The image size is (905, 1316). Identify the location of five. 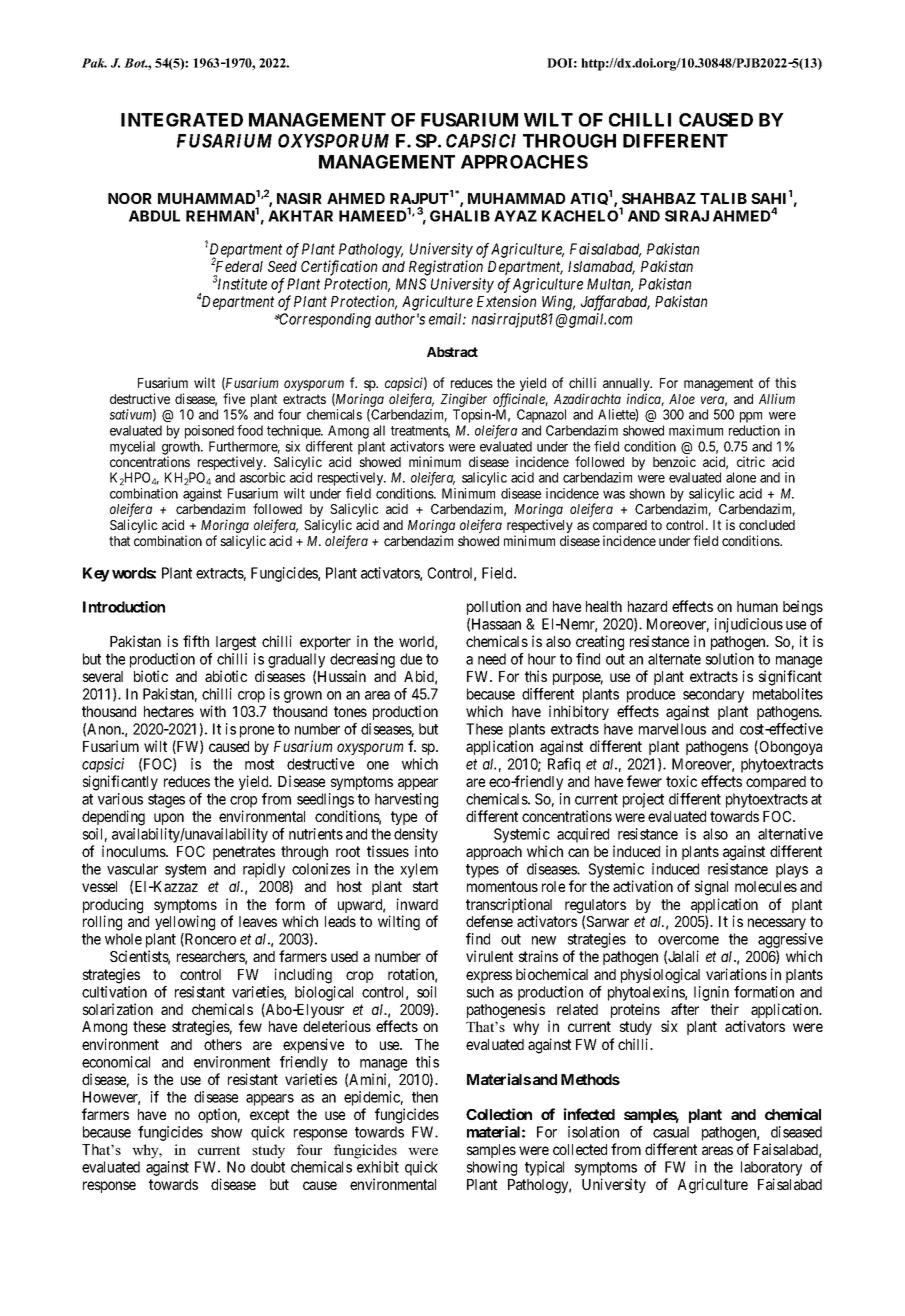
(234, 398).
